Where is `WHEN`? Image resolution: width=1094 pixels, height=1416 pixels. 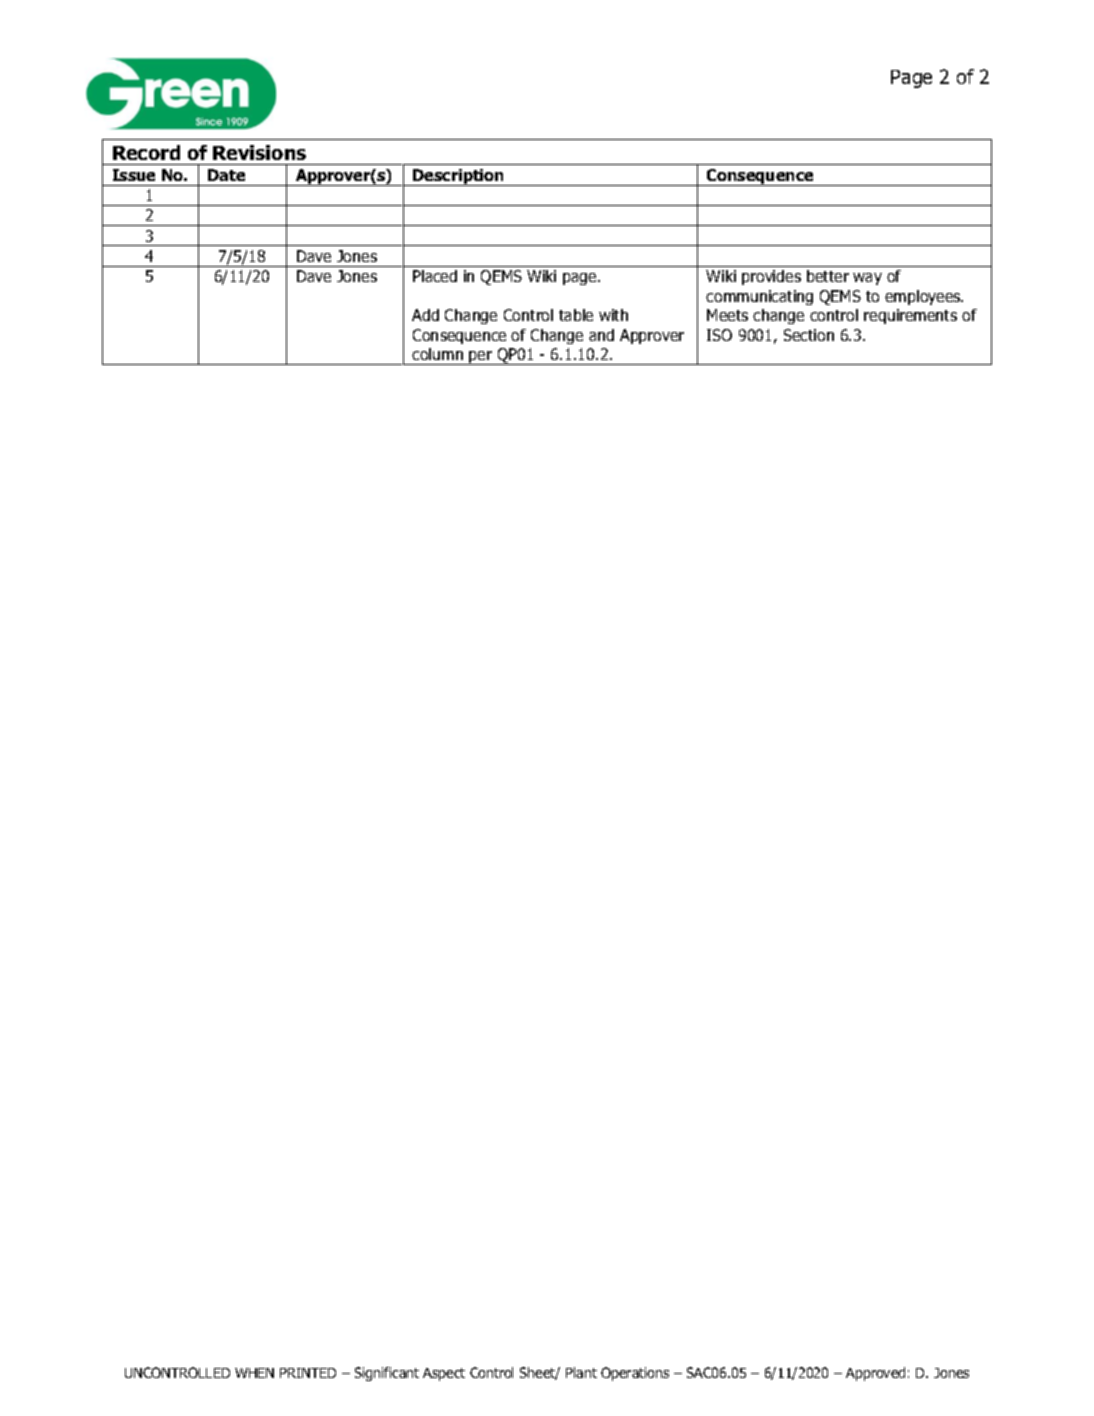
WHEN is located at coordinates (254, 1373).
